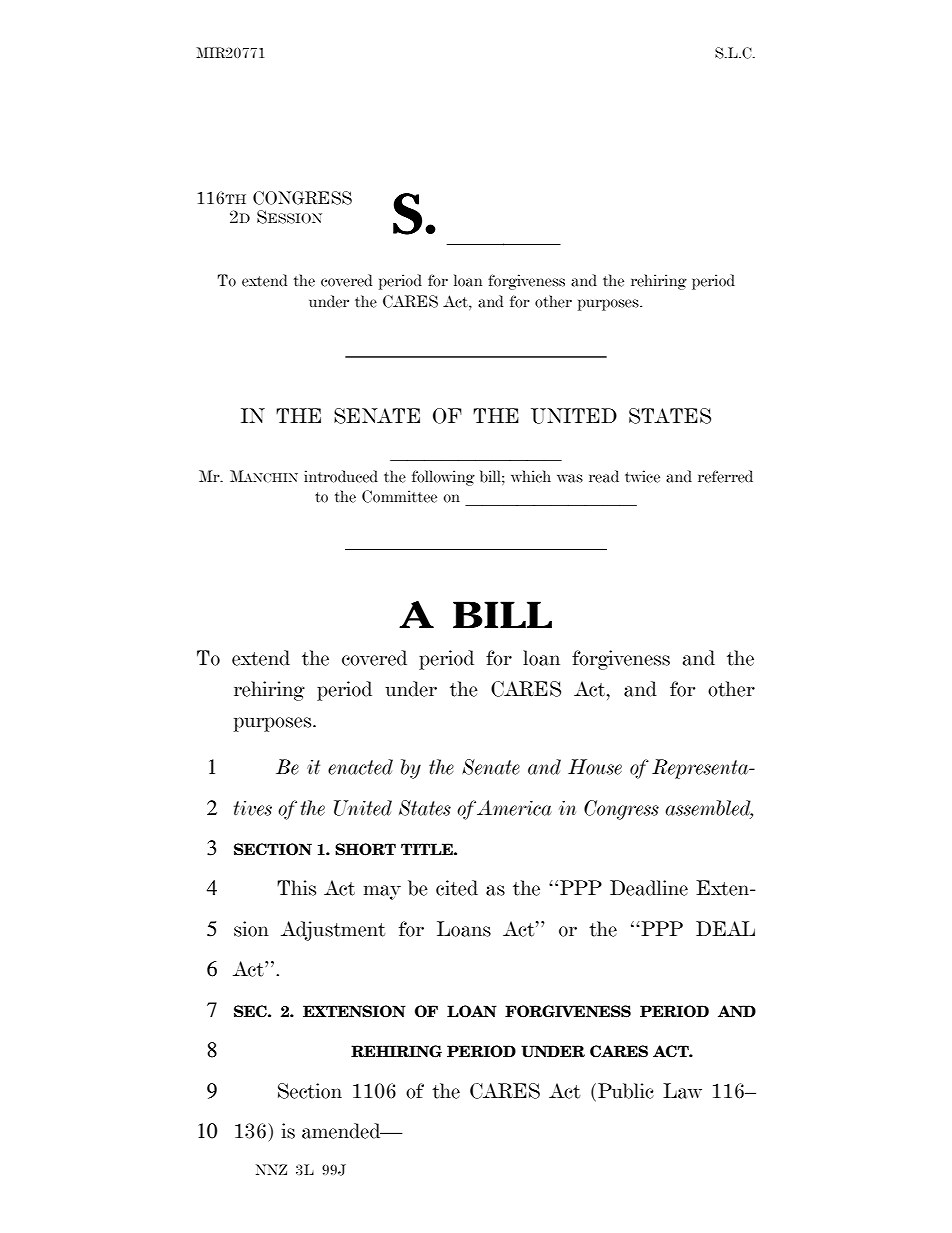  I want to click on twice, so click(642, 476).
